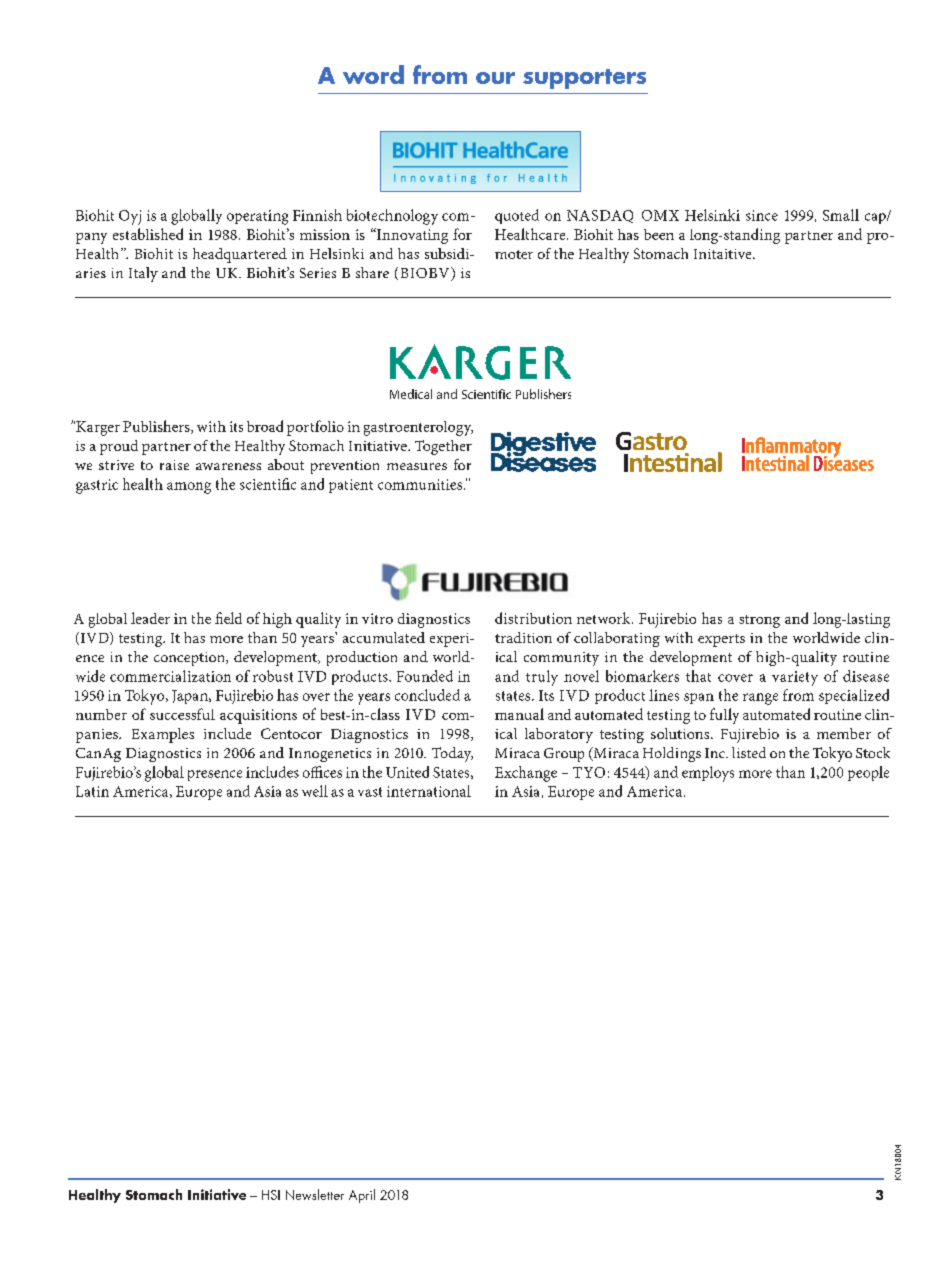 This screenshot has width=952, height=1270. What do you see at coordinates (495, 78) in the screenshot?
I see `our` at bounding box center [495, 78].
